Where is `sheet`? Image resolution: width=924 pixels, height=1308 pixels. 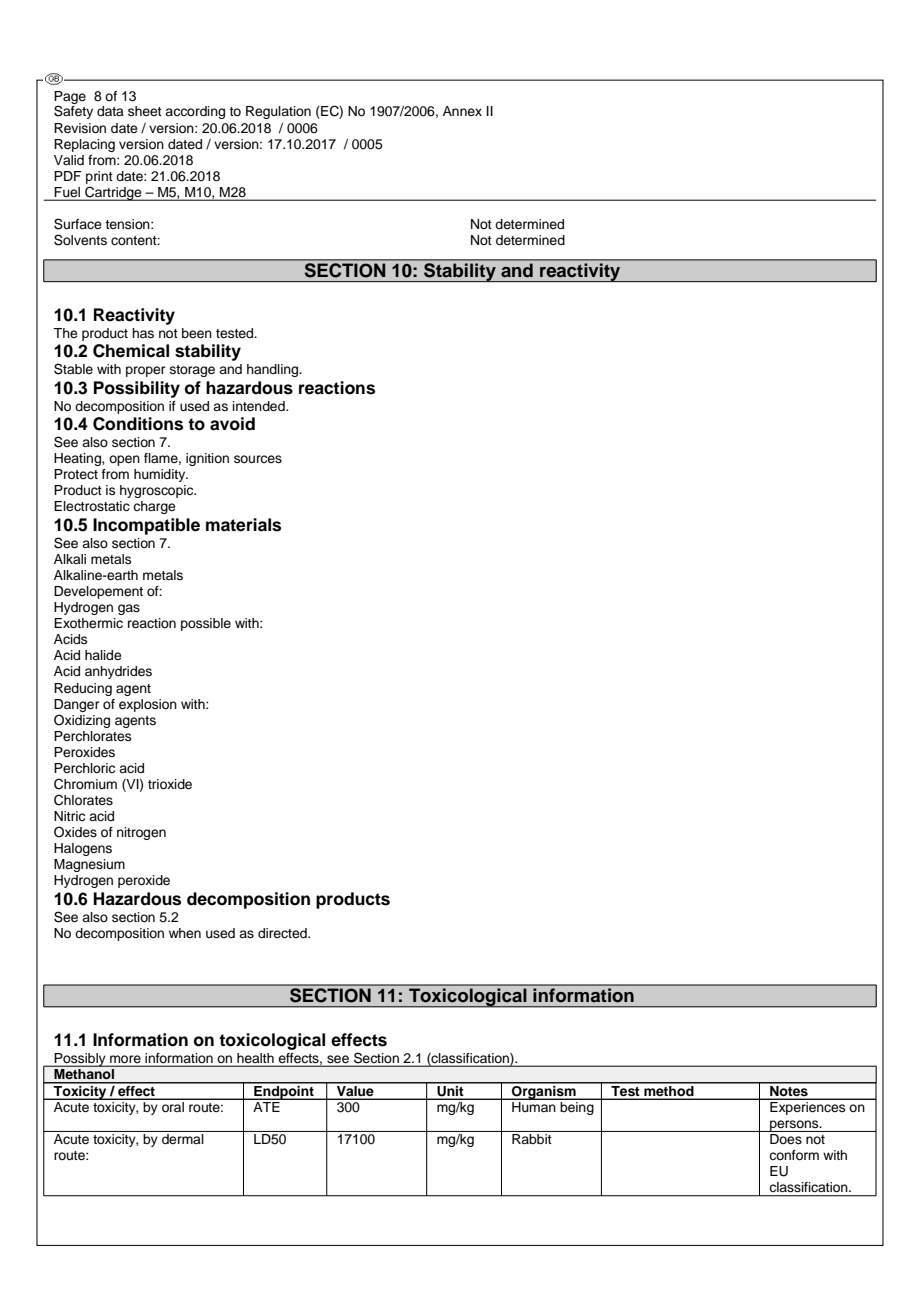
sheet is located at coordinates (145, 111).
